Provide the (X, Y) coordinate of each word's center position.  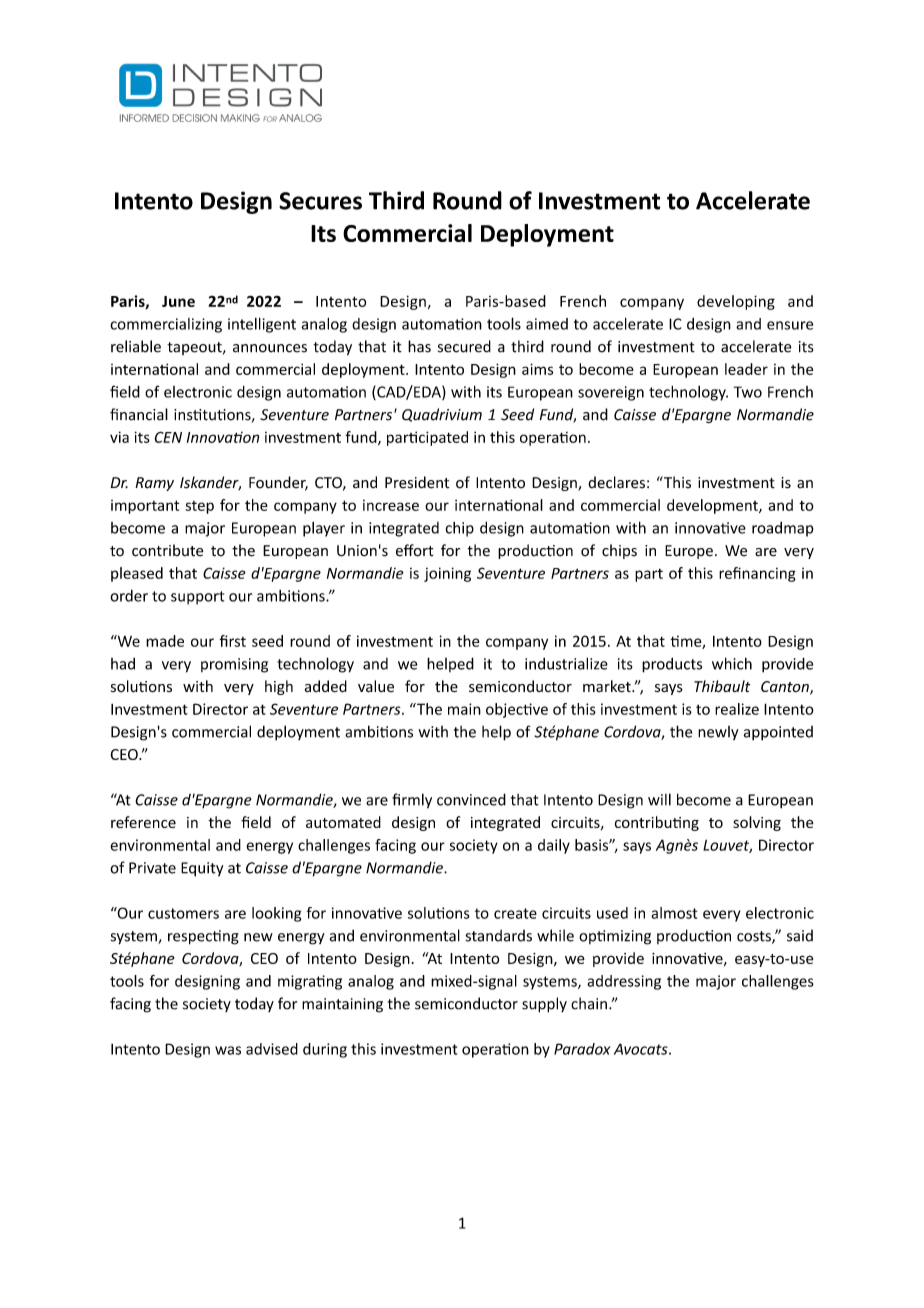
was (228, 1050)
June (178, 301)
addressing (624, 982)
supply (544, 1005)
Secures (320, 201)
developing (736, 302)
